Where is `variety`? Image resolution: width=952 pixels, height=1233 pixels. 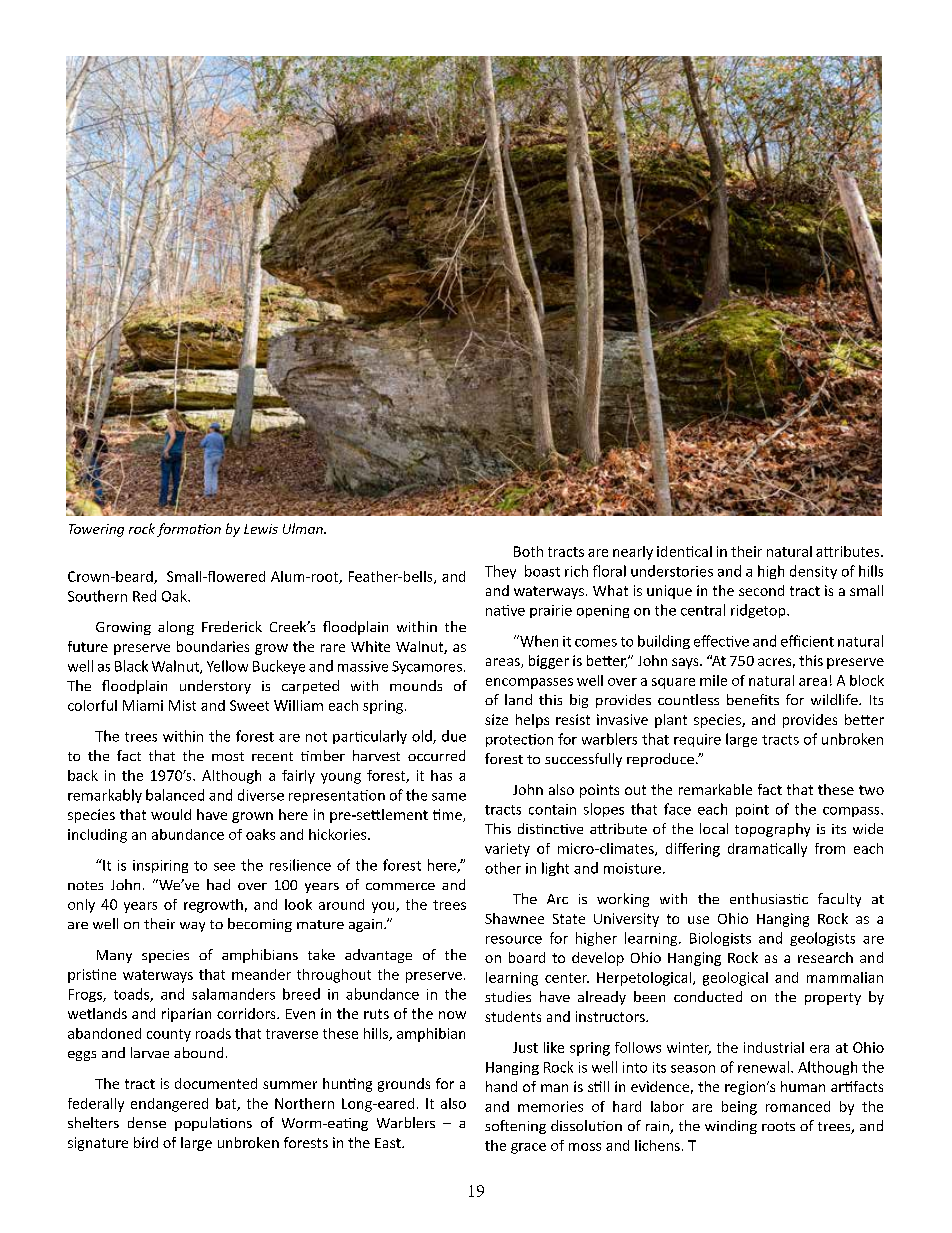
variety is located at coordinates (507, 850).
